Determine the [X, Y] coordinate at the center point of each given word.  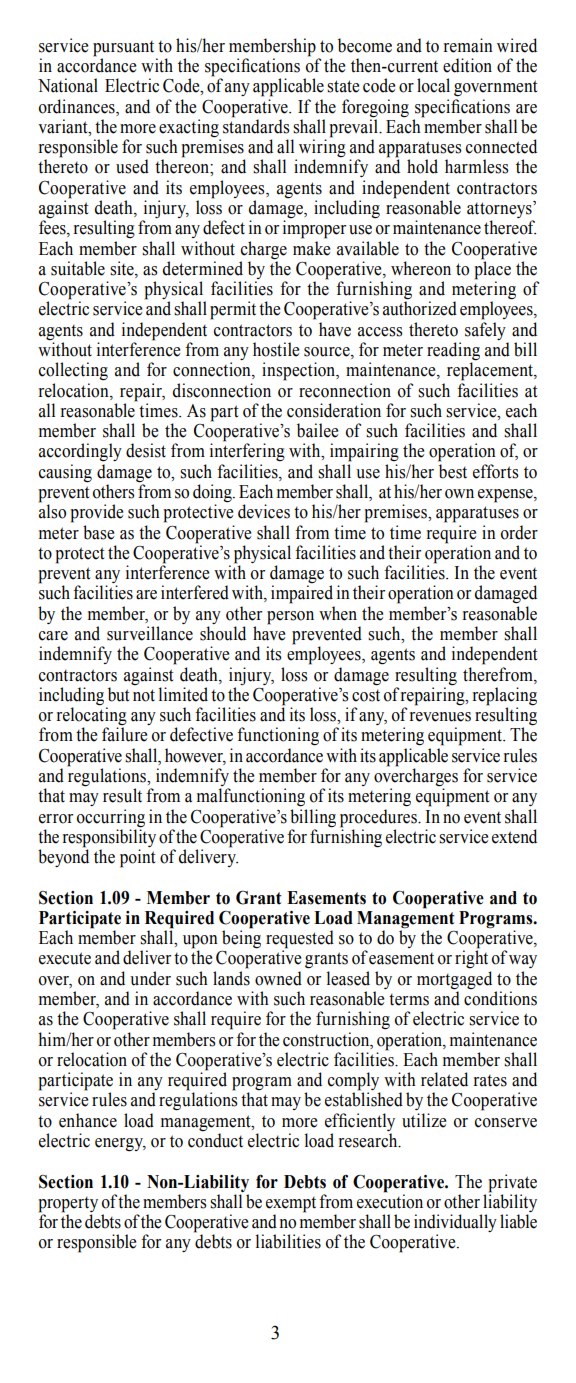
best [453, 471]
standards [256, 125]
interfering [247, 452]
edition [467, 65]
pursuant [123, 49]
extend [514, 836]
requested [300, 940]
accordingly [80, 452]
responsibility [109, 837]
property [68, 1205]
